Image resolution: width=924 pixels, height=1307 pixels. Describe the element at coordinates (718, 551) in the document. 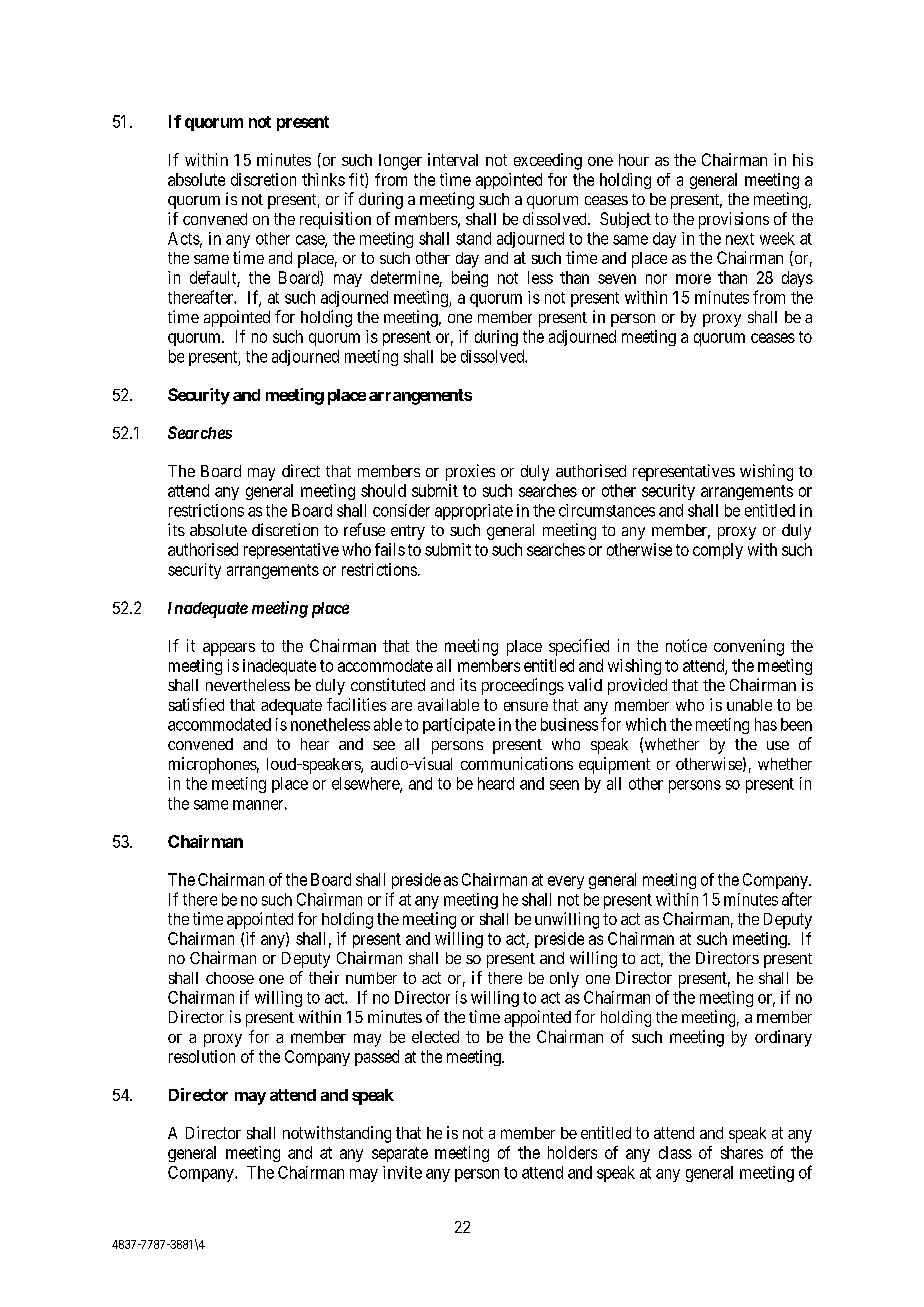

I see `comply` at that location.
